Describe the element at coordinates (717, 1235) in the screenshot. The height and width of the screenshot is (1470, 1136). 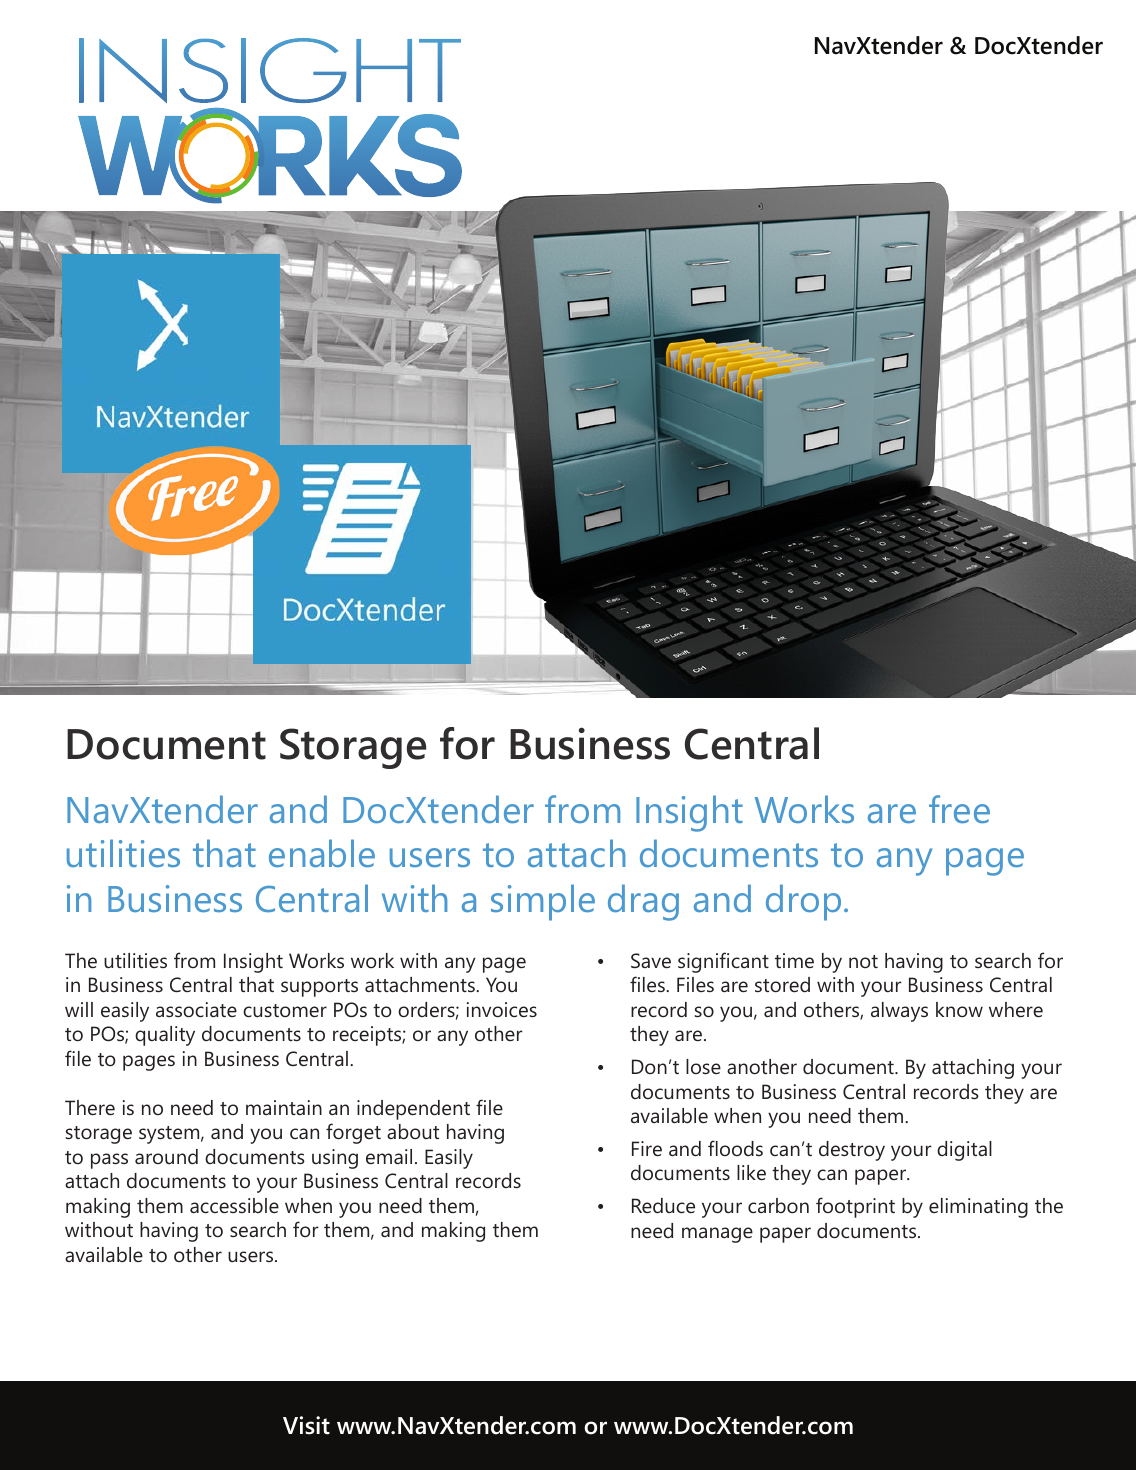
I see `manage` at that location.
